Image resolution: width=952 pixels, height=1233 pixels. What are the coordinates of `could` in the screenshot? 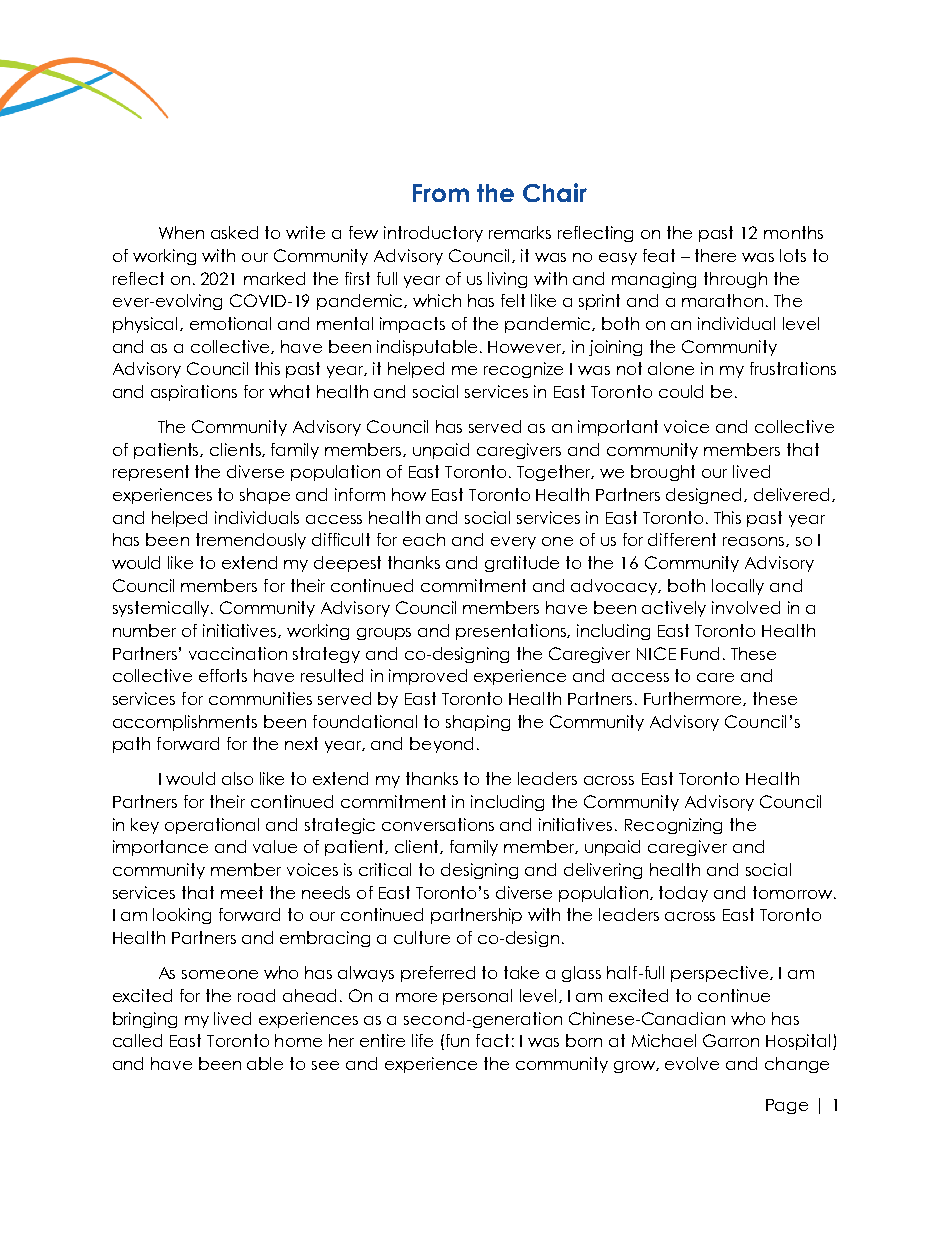 It's located at (681, 391).
